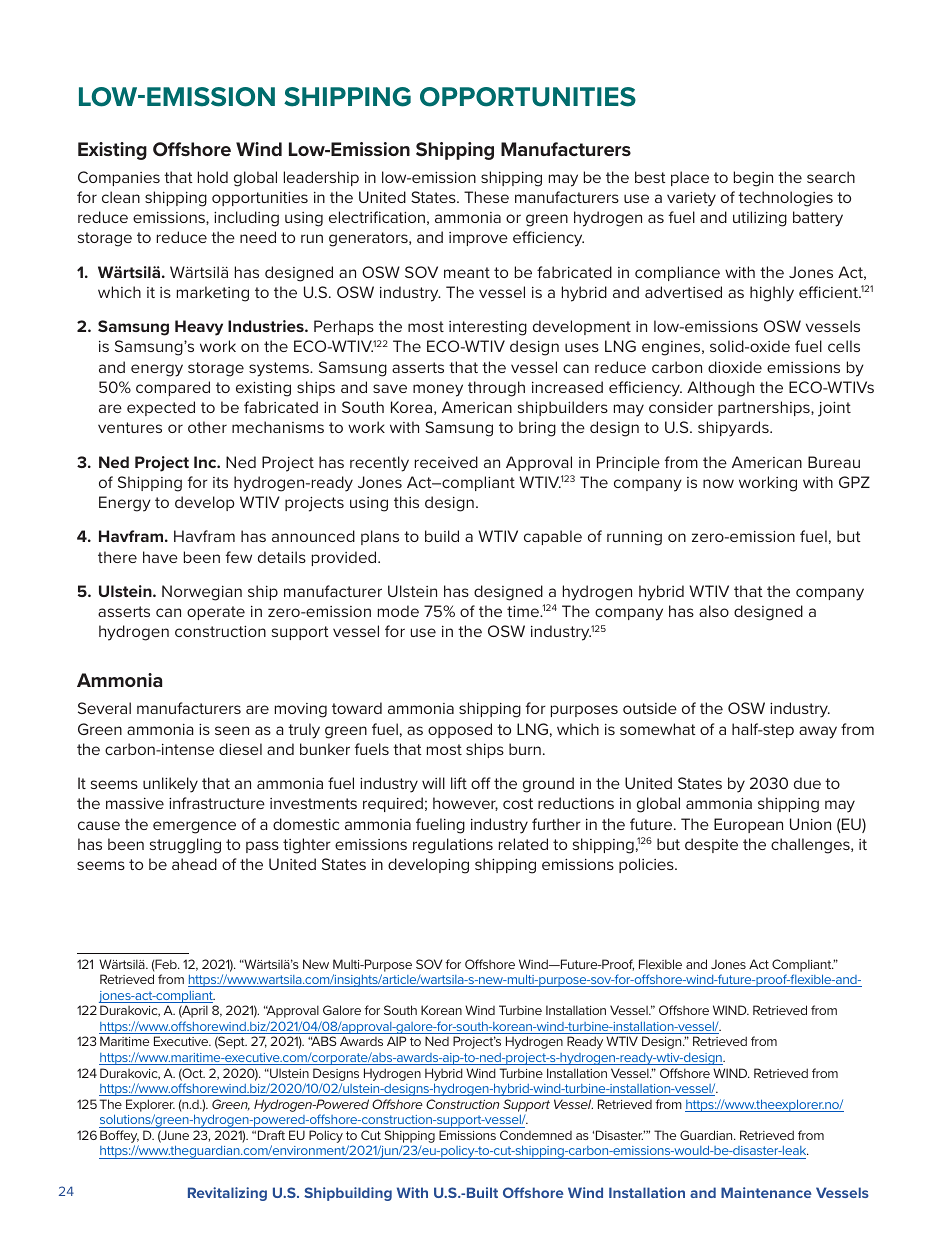 This screenshot has width=952, height=1233. What do you see at coordinates (536, 1135) in the screenshot?
I see `Condemned` at bounding box center [536, 1135].
